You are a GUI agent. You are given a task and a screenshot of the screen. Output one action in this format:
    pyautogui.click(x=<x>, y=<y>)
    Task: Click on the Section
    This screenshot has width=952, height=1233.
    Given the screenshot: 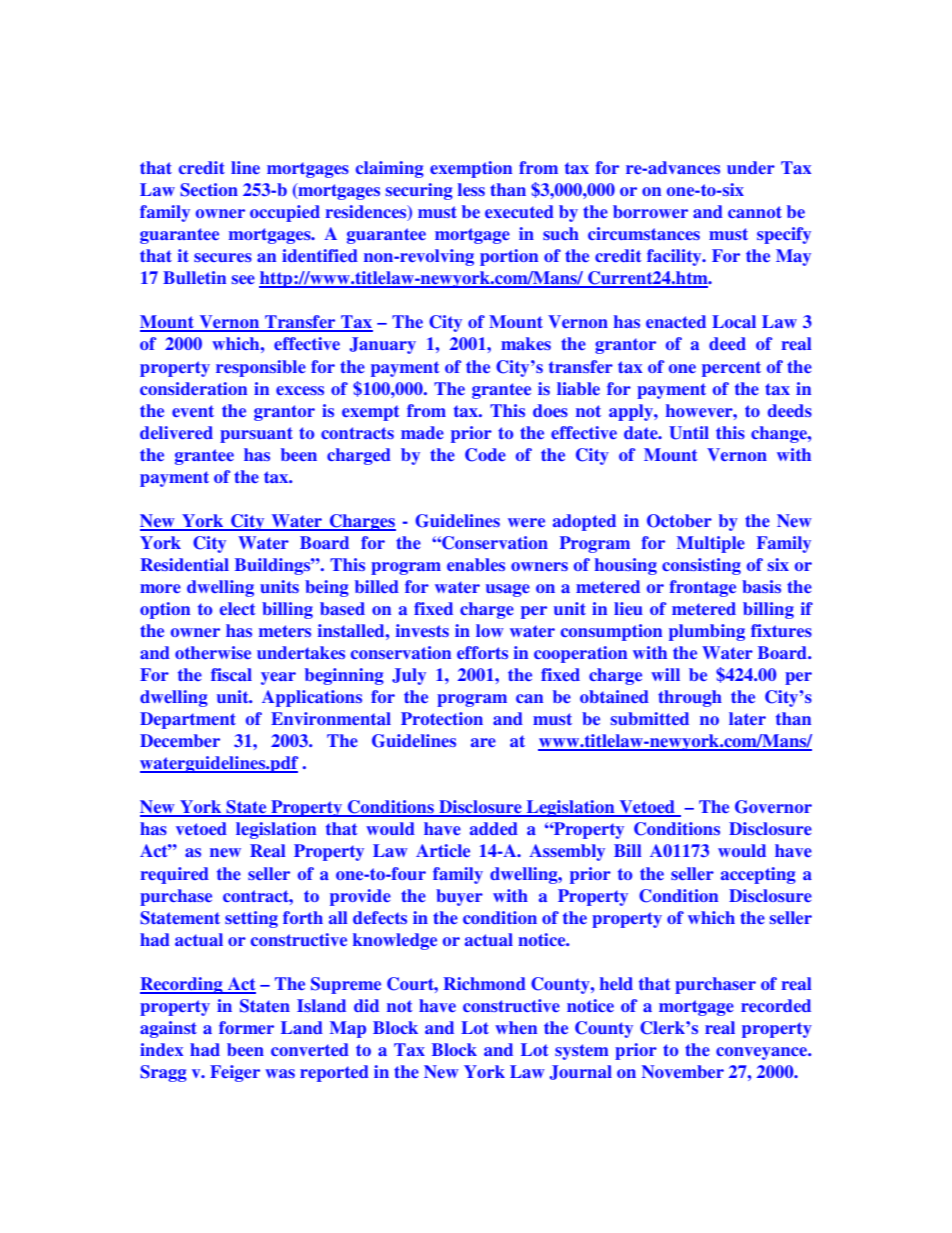 What is the action you would take?
    pyautogui.click(x=209, y=190)
